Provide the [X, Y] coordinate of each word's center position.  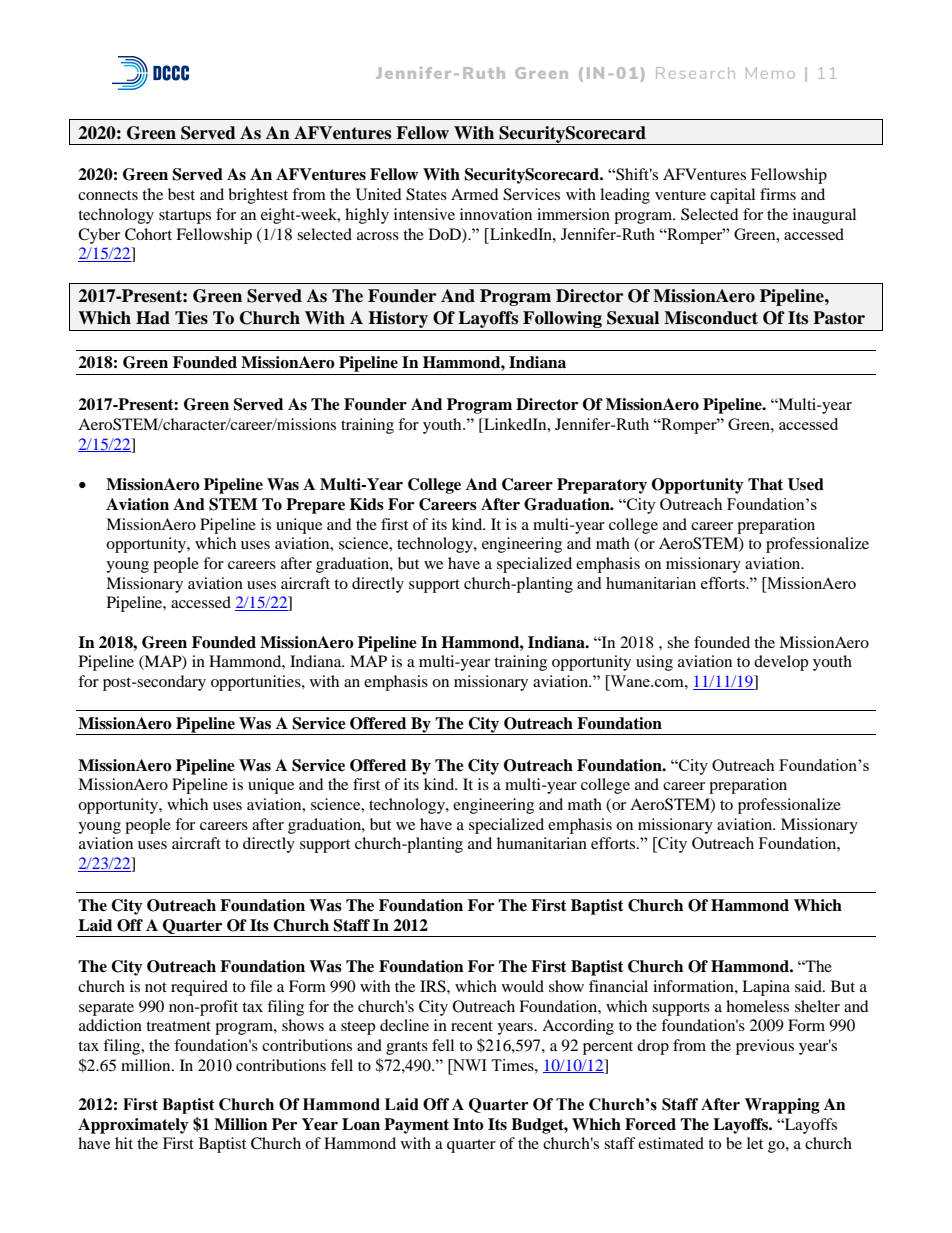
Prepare [315, 506]
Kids [367, 504]
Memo [770, 73]
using [654, 663]
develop [781, 663]
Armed [475, 194]
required [199, 988]
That [765, 484]
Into [468, 1124]
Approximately [133, 1126]
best [181, 194]
